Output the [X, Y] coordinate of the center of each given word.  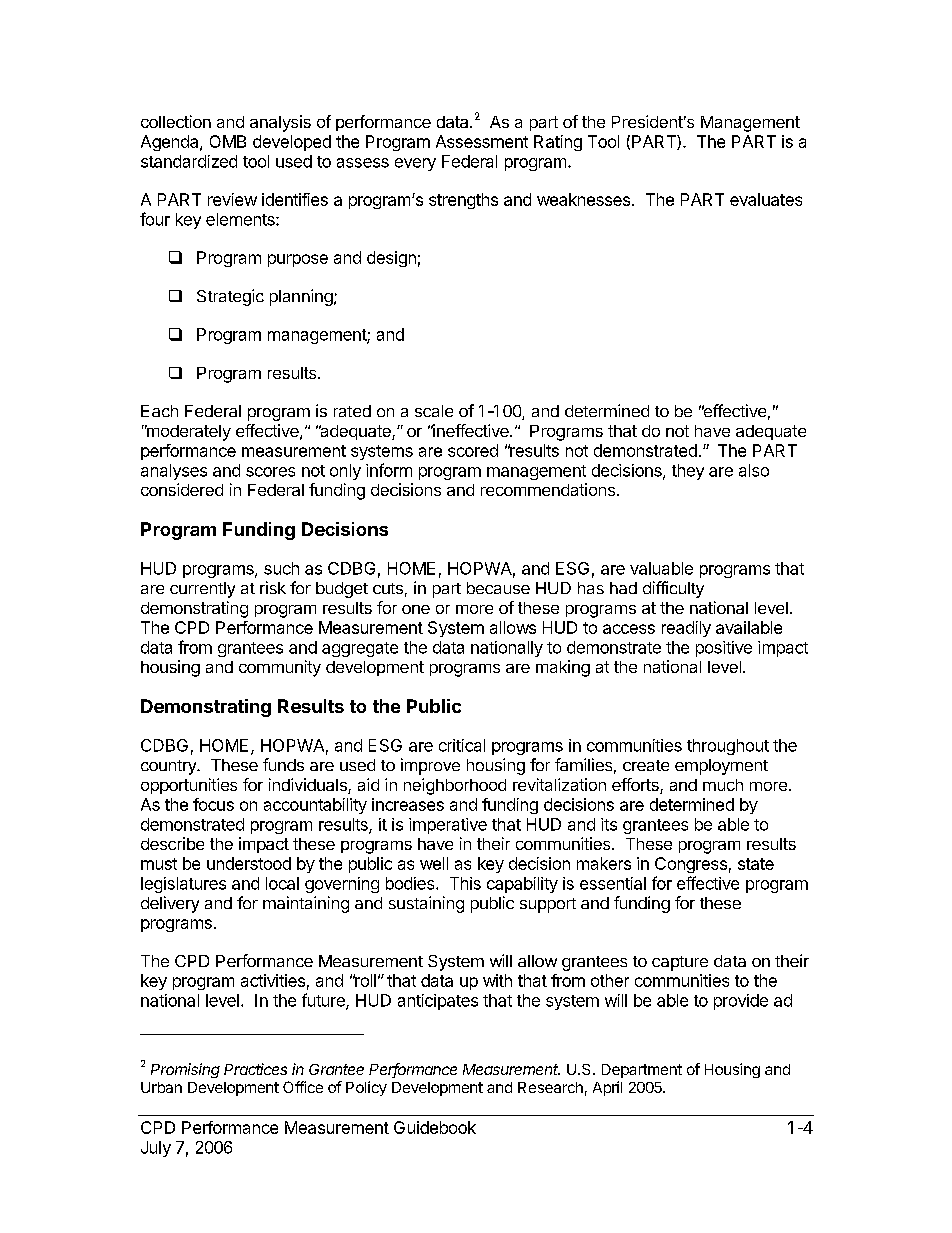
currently [202, 590]
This [465, 883]
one [416, 609]
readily [686, 629]
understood [249, 863]
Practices [255, 1069]
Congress [691, 865]
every [415, 164]
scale [434, 411]
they [688, 472]
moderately [188, 433]
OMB [228, 141]
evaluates [766, 199]
